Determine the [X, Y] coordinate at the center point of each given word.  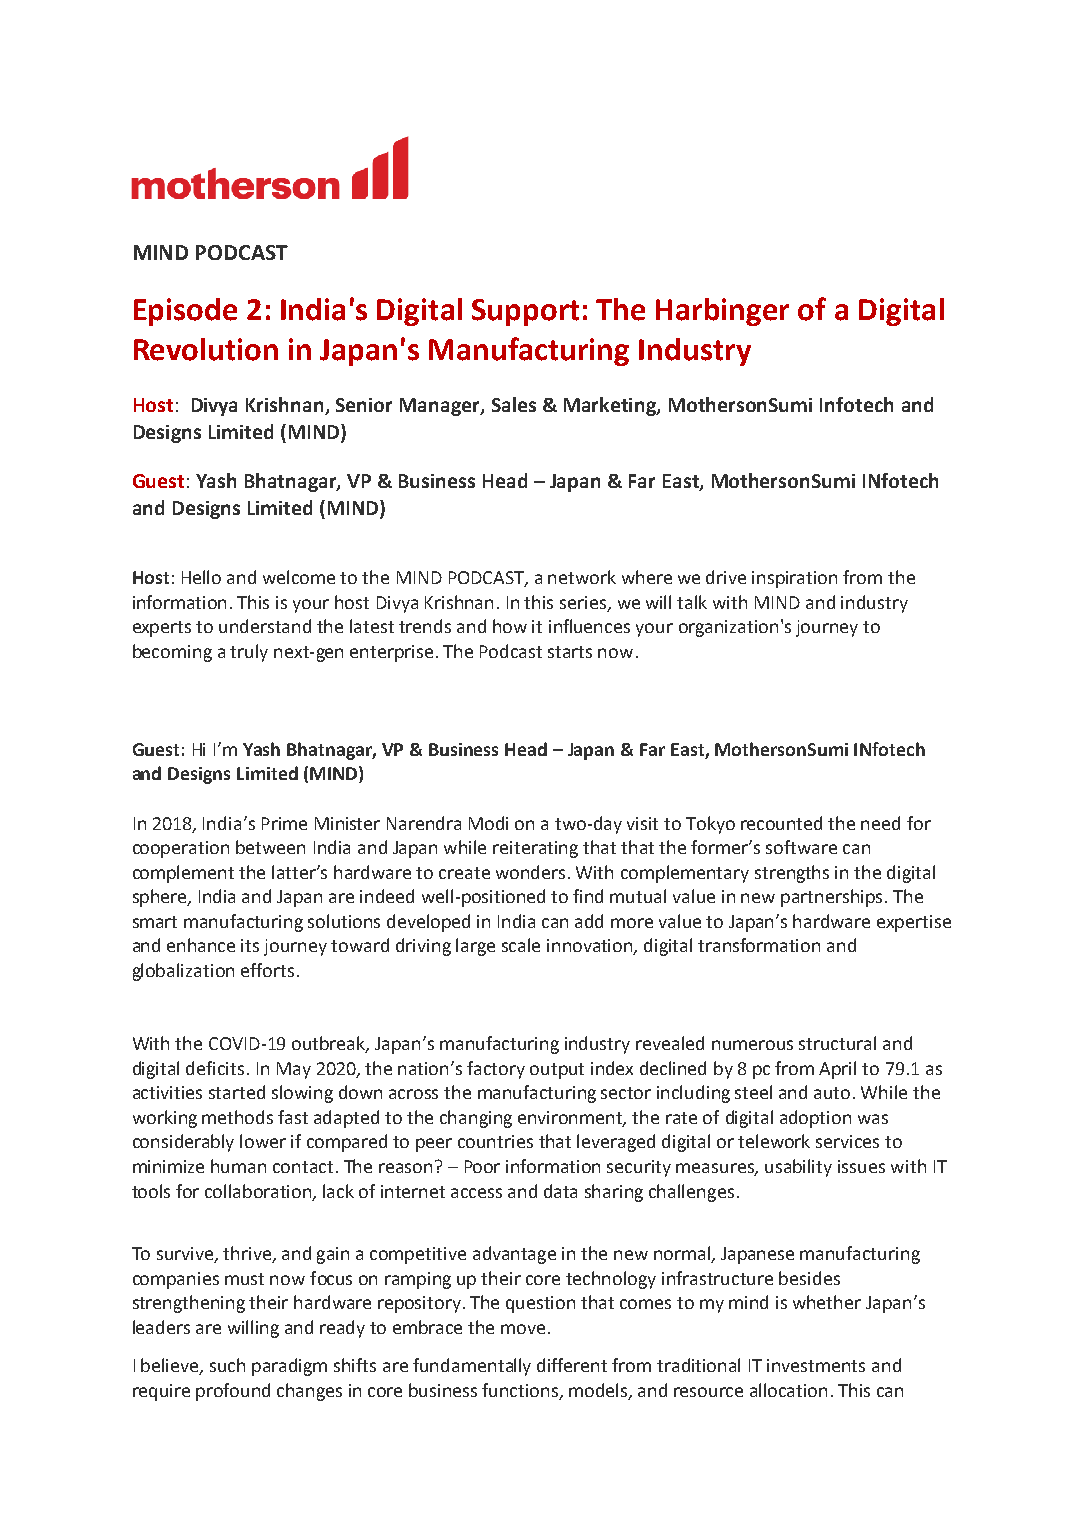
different [572, 1365]
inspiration [794, 579]
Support [525, 312]
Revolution [206, 349]
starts [570, 652]
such [227, 1365]
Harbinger [722, 312]
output [557, 1071]
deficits [215, 1068]
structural [837, 1043]
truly [249, 653]
